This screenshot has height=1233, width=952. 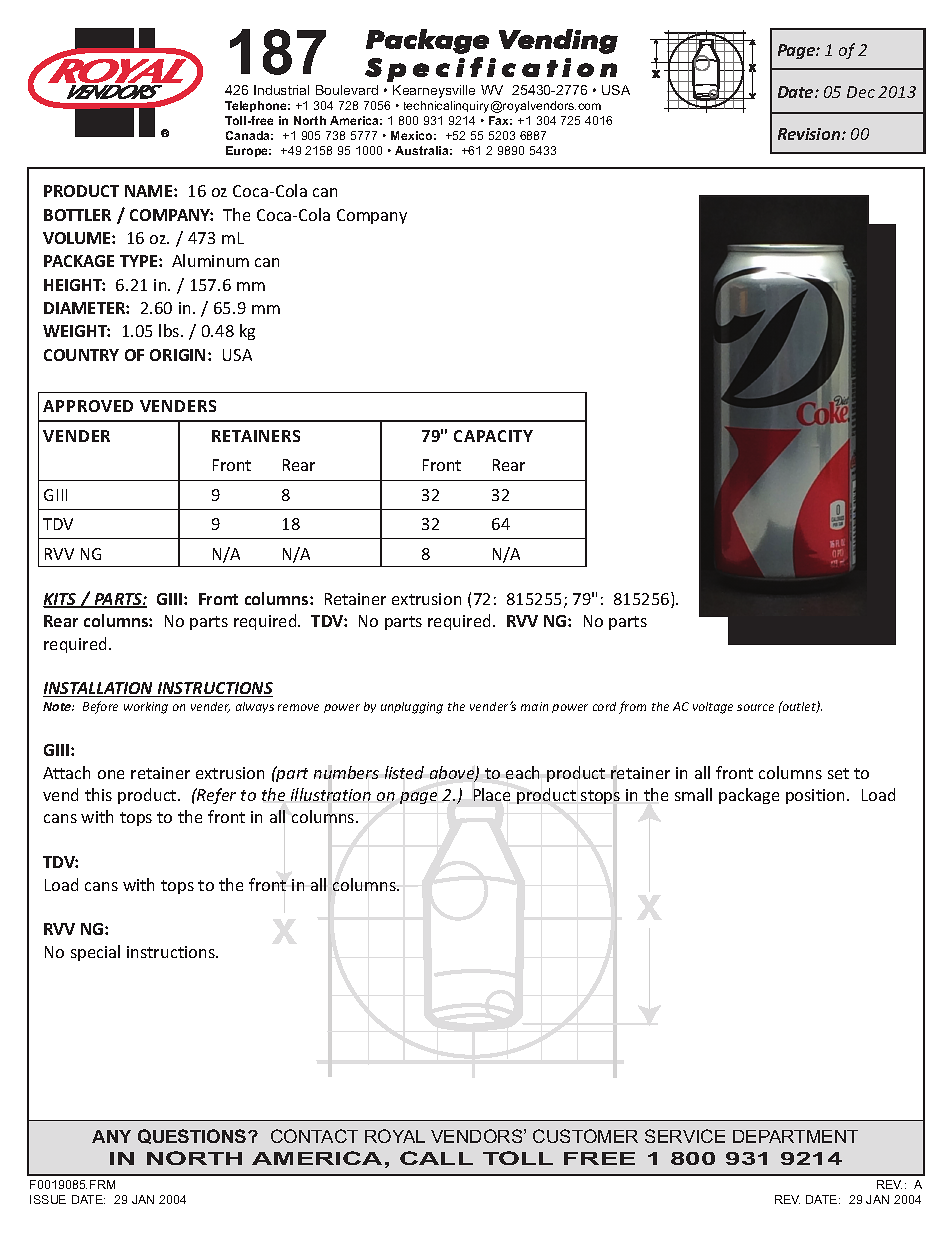 I want to click on position, so click(x=817, y=796).
